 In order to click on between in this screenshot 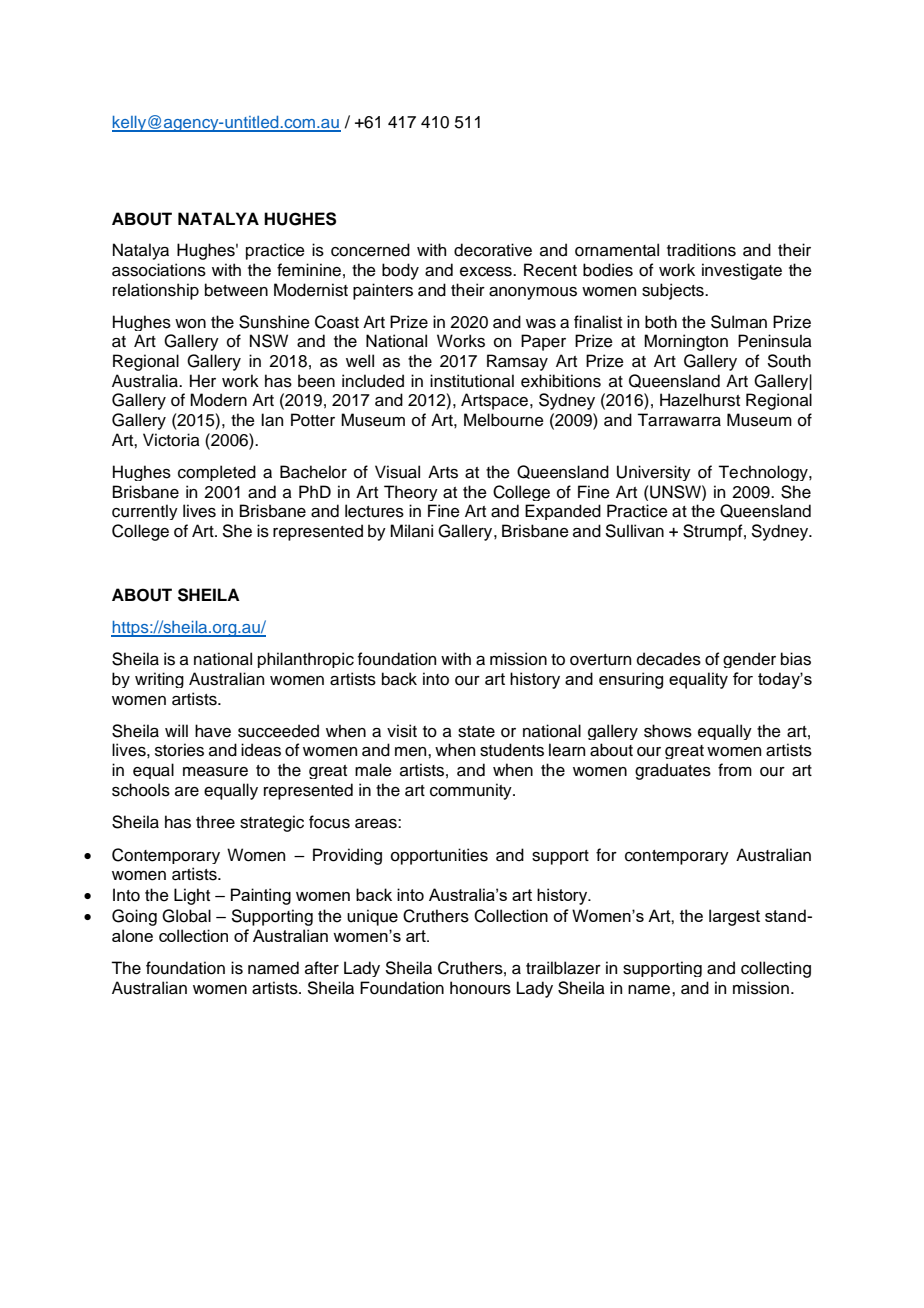, I will do `click(236, 290)`.
